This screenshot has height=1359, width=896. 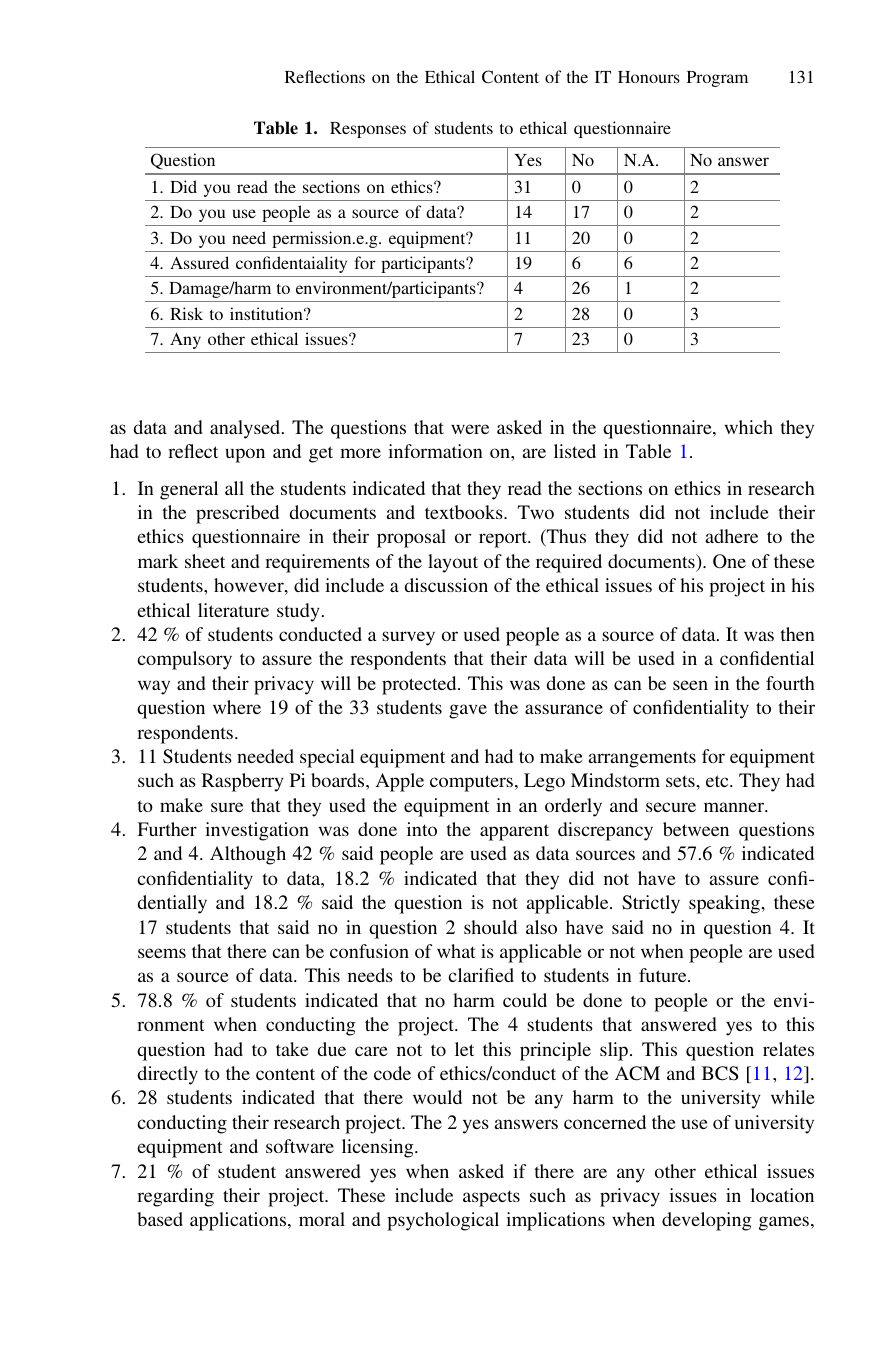 I want to click on Program, so click(x=717, y=79).
